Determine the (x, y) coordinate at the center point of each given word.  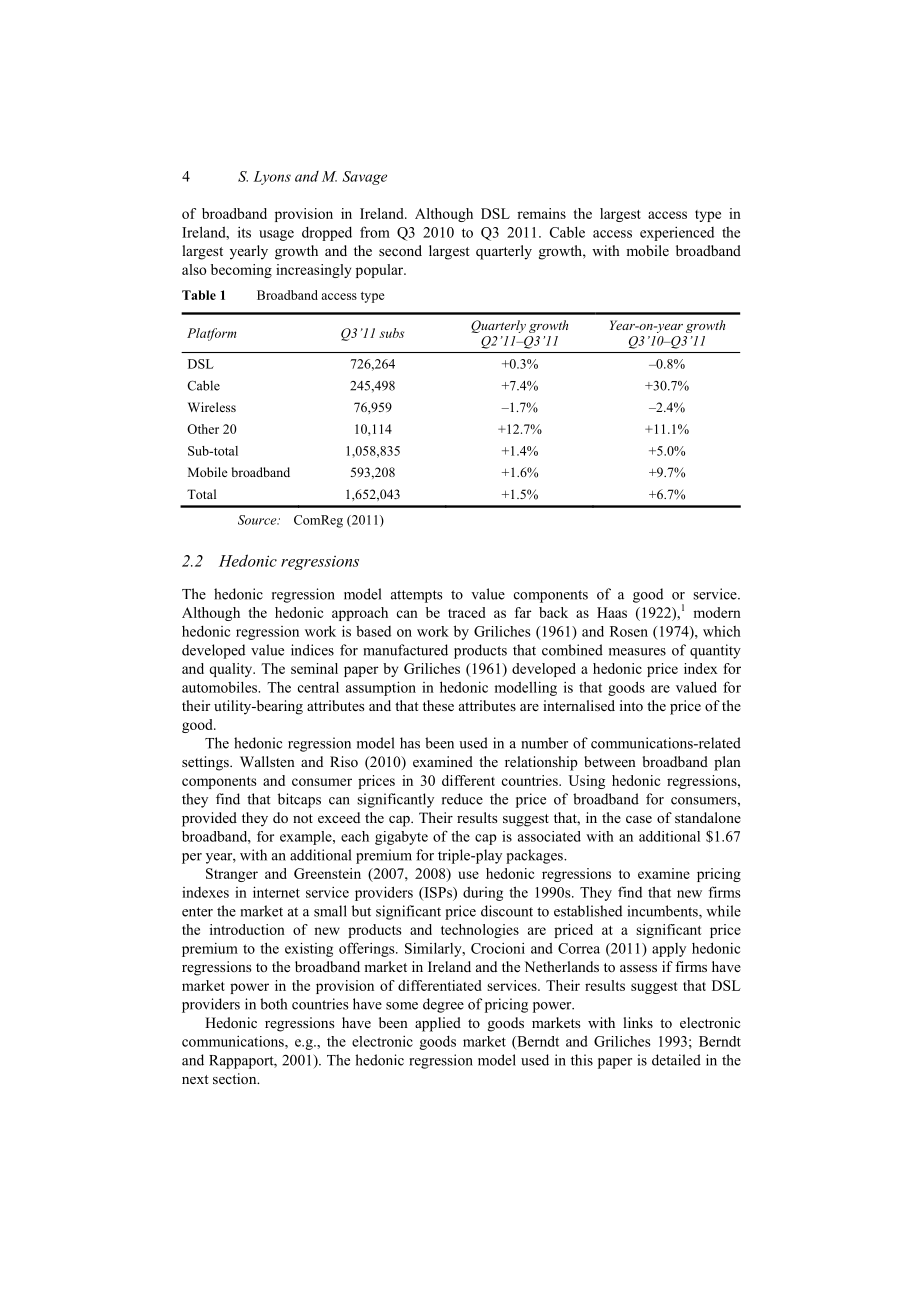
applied (438, 1024)
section (236, 1079)
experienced (677, 234)
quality (232, 670)
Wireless (212, 407)
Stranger (232, 875)
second (400, 251)
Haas (612, 612)
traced (467, 612)
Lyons (272, 178)
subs (391, 333)
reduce (462, 799)
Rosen (629, 631)
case (639, 819)
